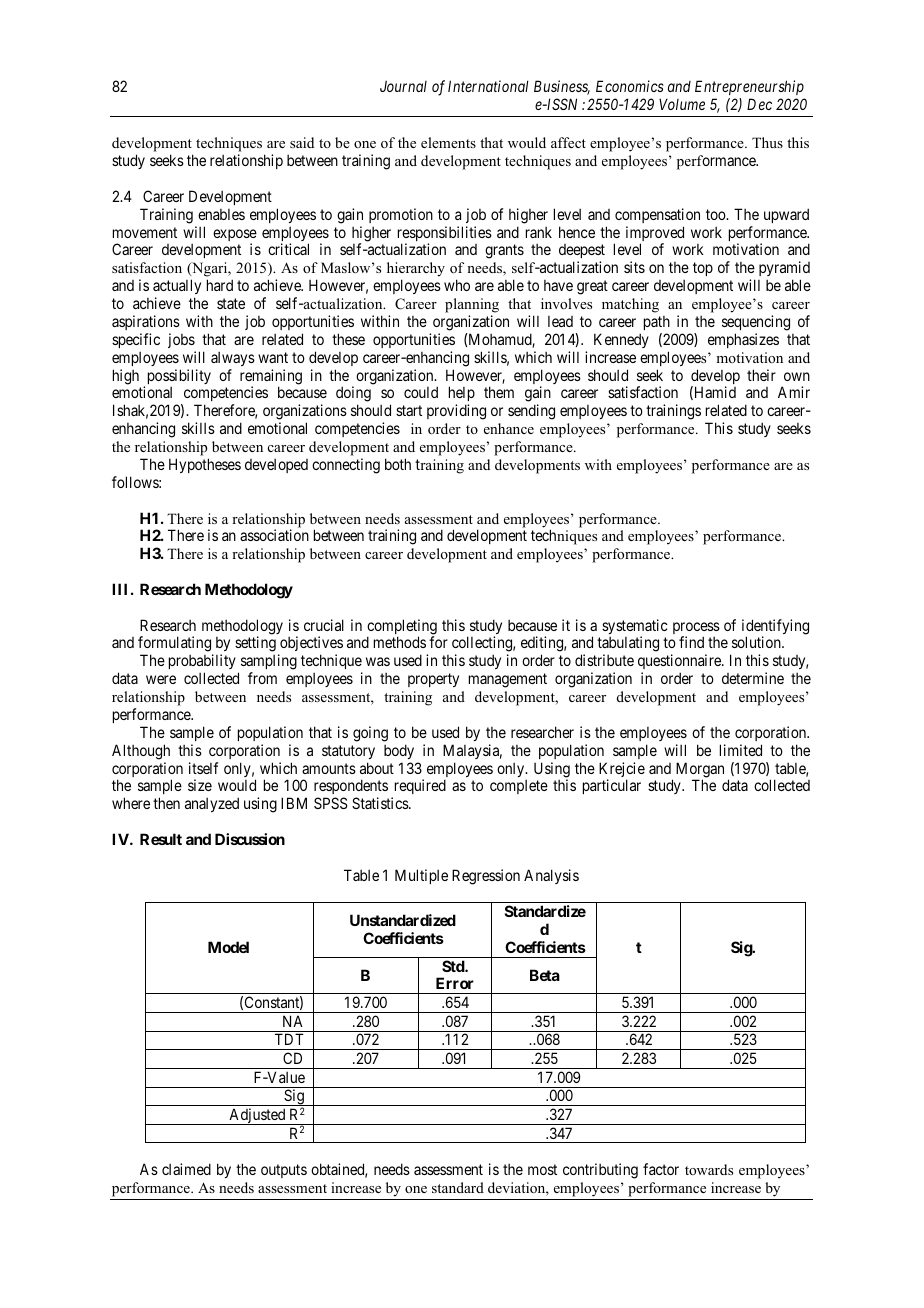 Image resolution: width=924 pixels, height=1308 pixels. Describe the element at coordinates (212, 804) in the screenshot. I see `analyzed` at that location.
